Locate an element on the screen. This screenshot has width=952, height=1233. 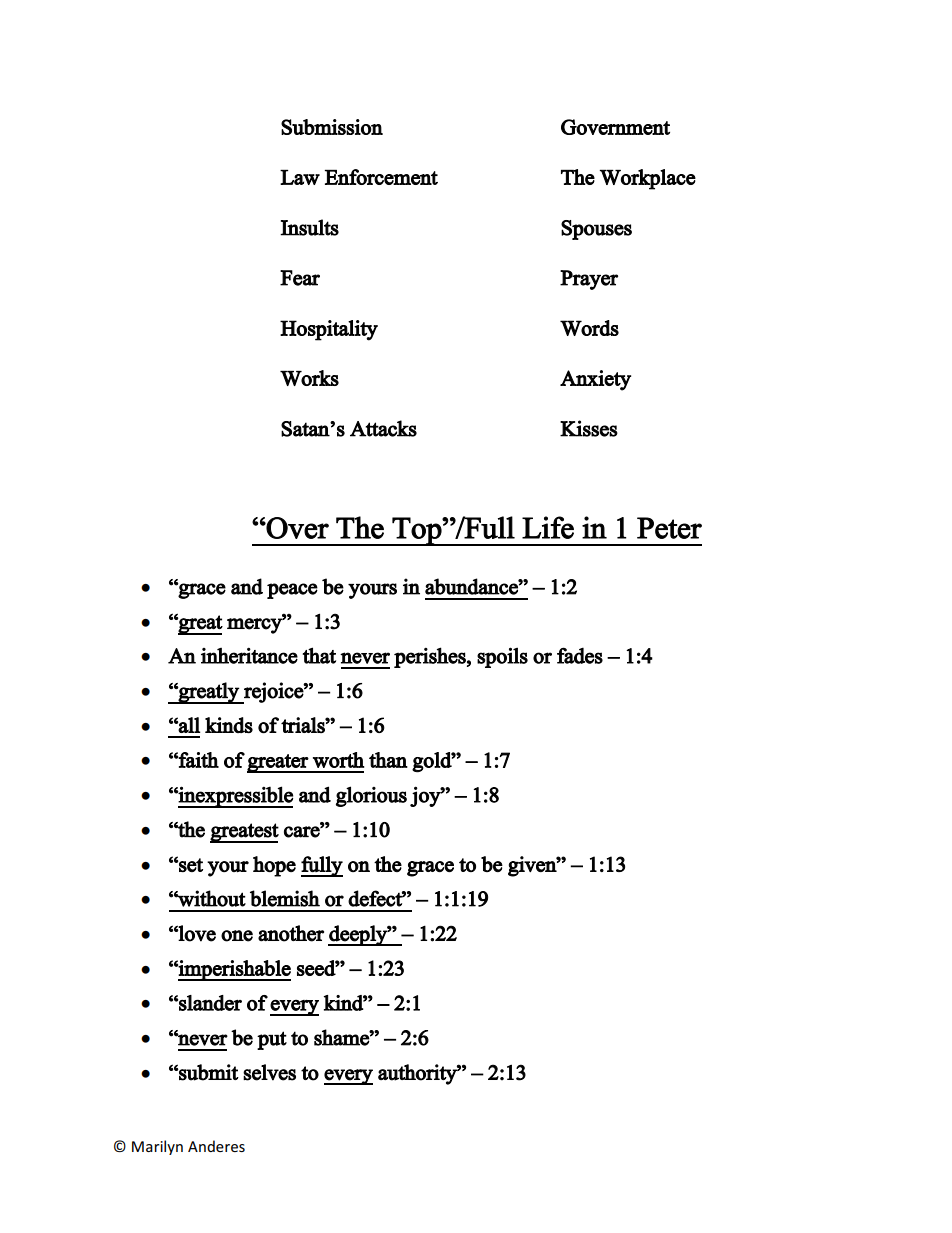
glorious is located at coordinates (371, 796).
